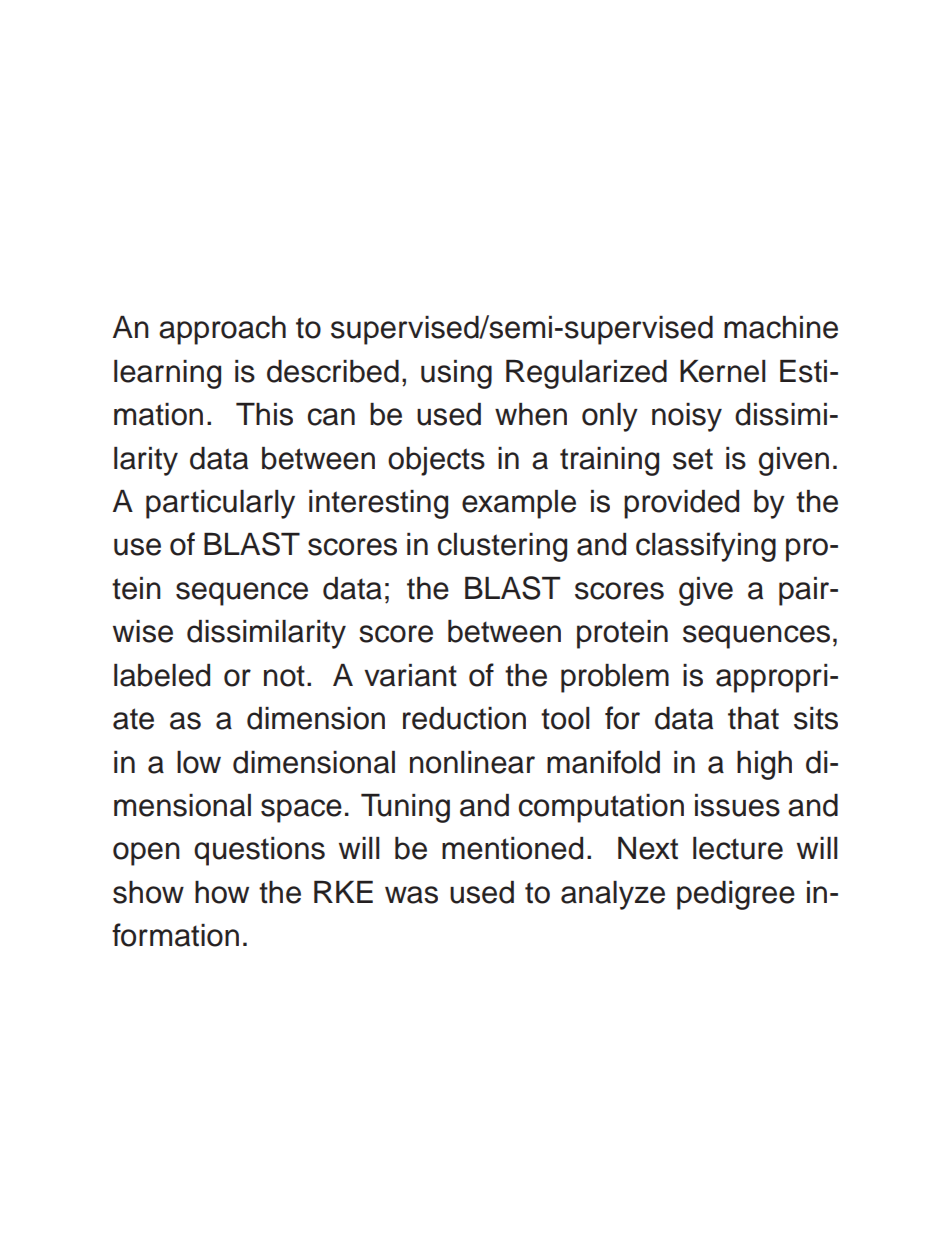 Image resolution: width=952 pixels, height=1233 pixels. Describe the element at coordinates (781, 327) in the image. I see `machine` at that location.
